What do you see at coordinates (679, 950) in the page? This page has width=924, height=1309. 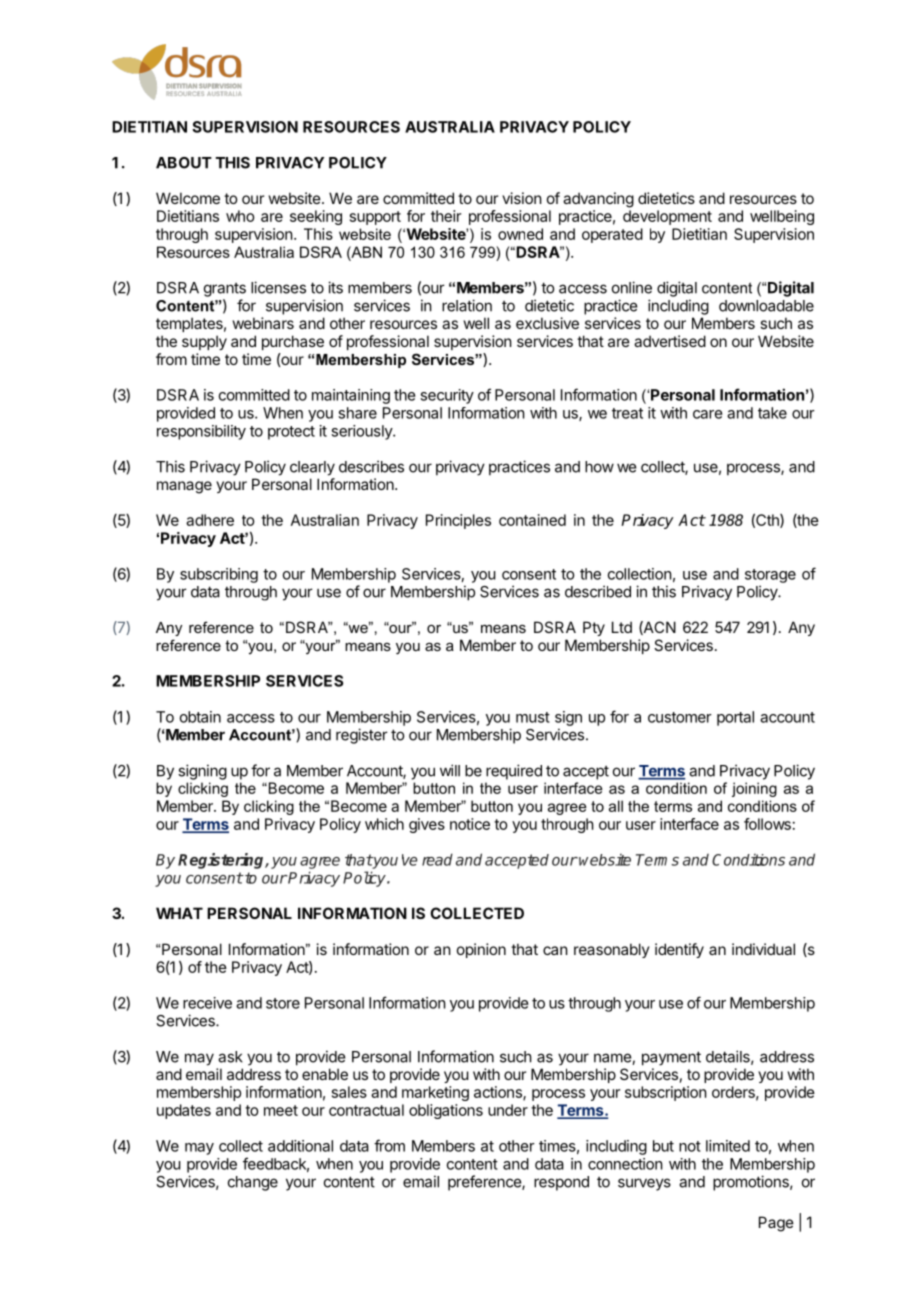 I see `identify` at bounding box center [679, 950].
